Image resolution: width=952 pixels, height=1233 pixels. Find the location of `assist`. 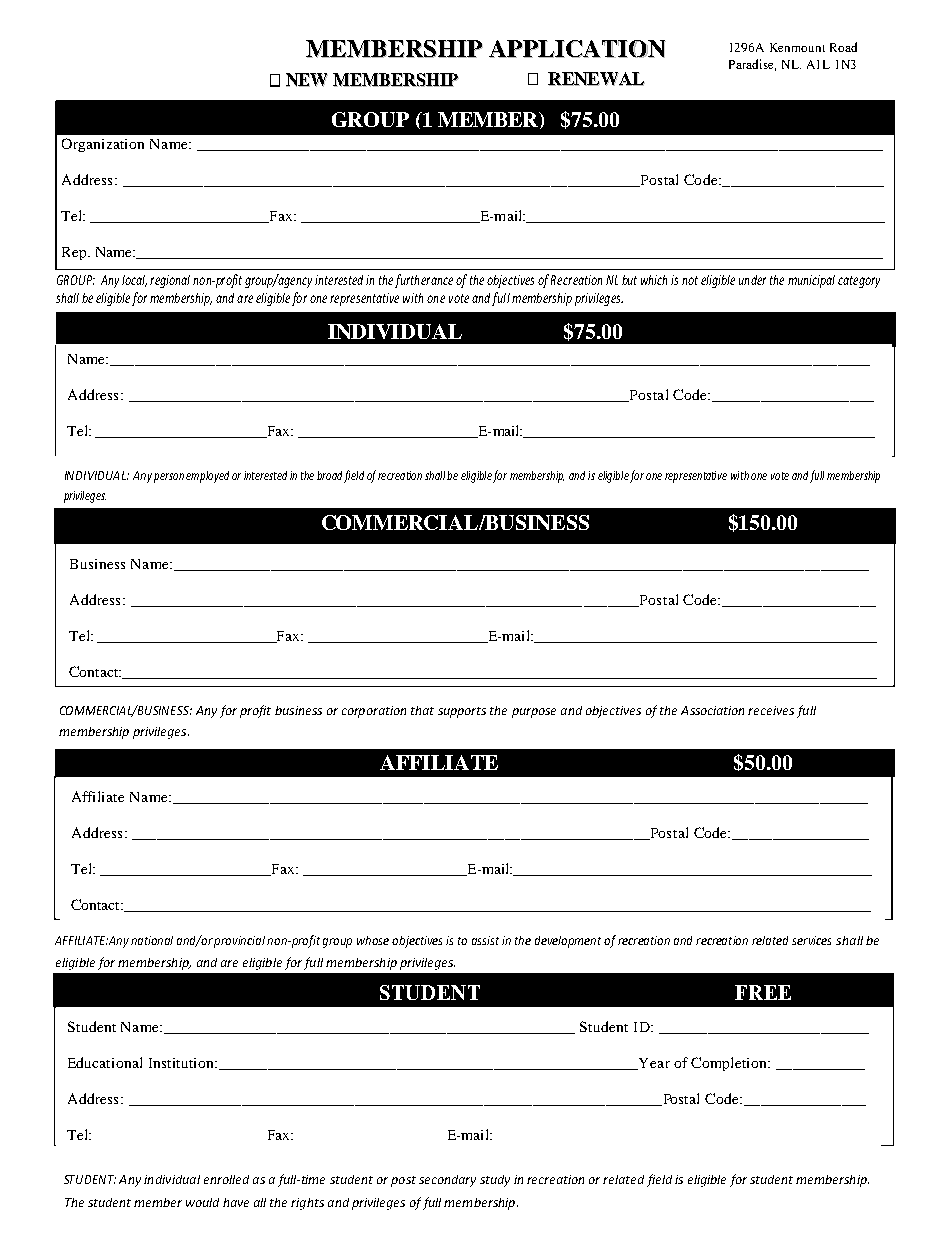

assist is located at coordinates (485, 940).
